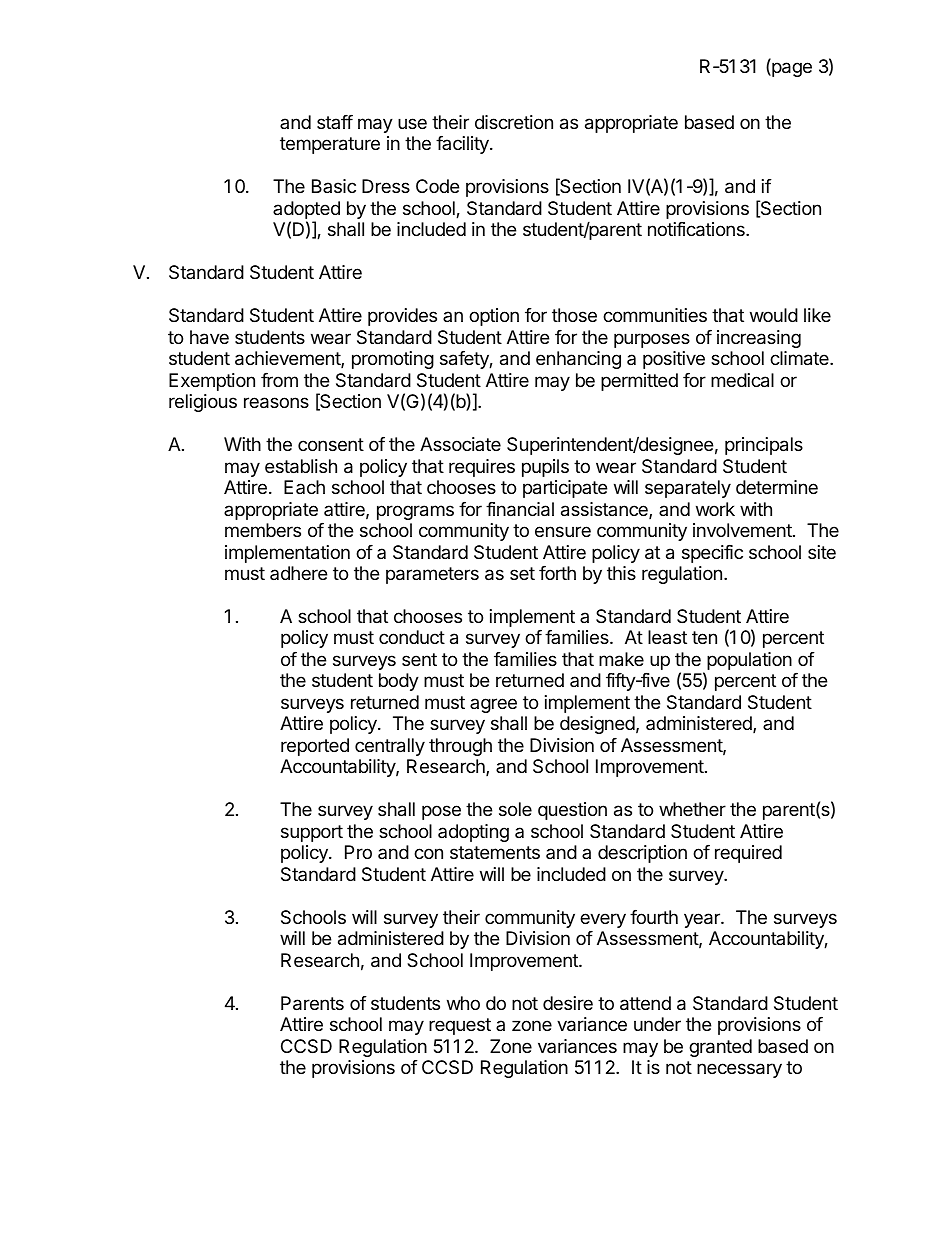  What do you see at coordinates (335, 122) in the document?
I see `staff` at bounding box center [335, 122].
